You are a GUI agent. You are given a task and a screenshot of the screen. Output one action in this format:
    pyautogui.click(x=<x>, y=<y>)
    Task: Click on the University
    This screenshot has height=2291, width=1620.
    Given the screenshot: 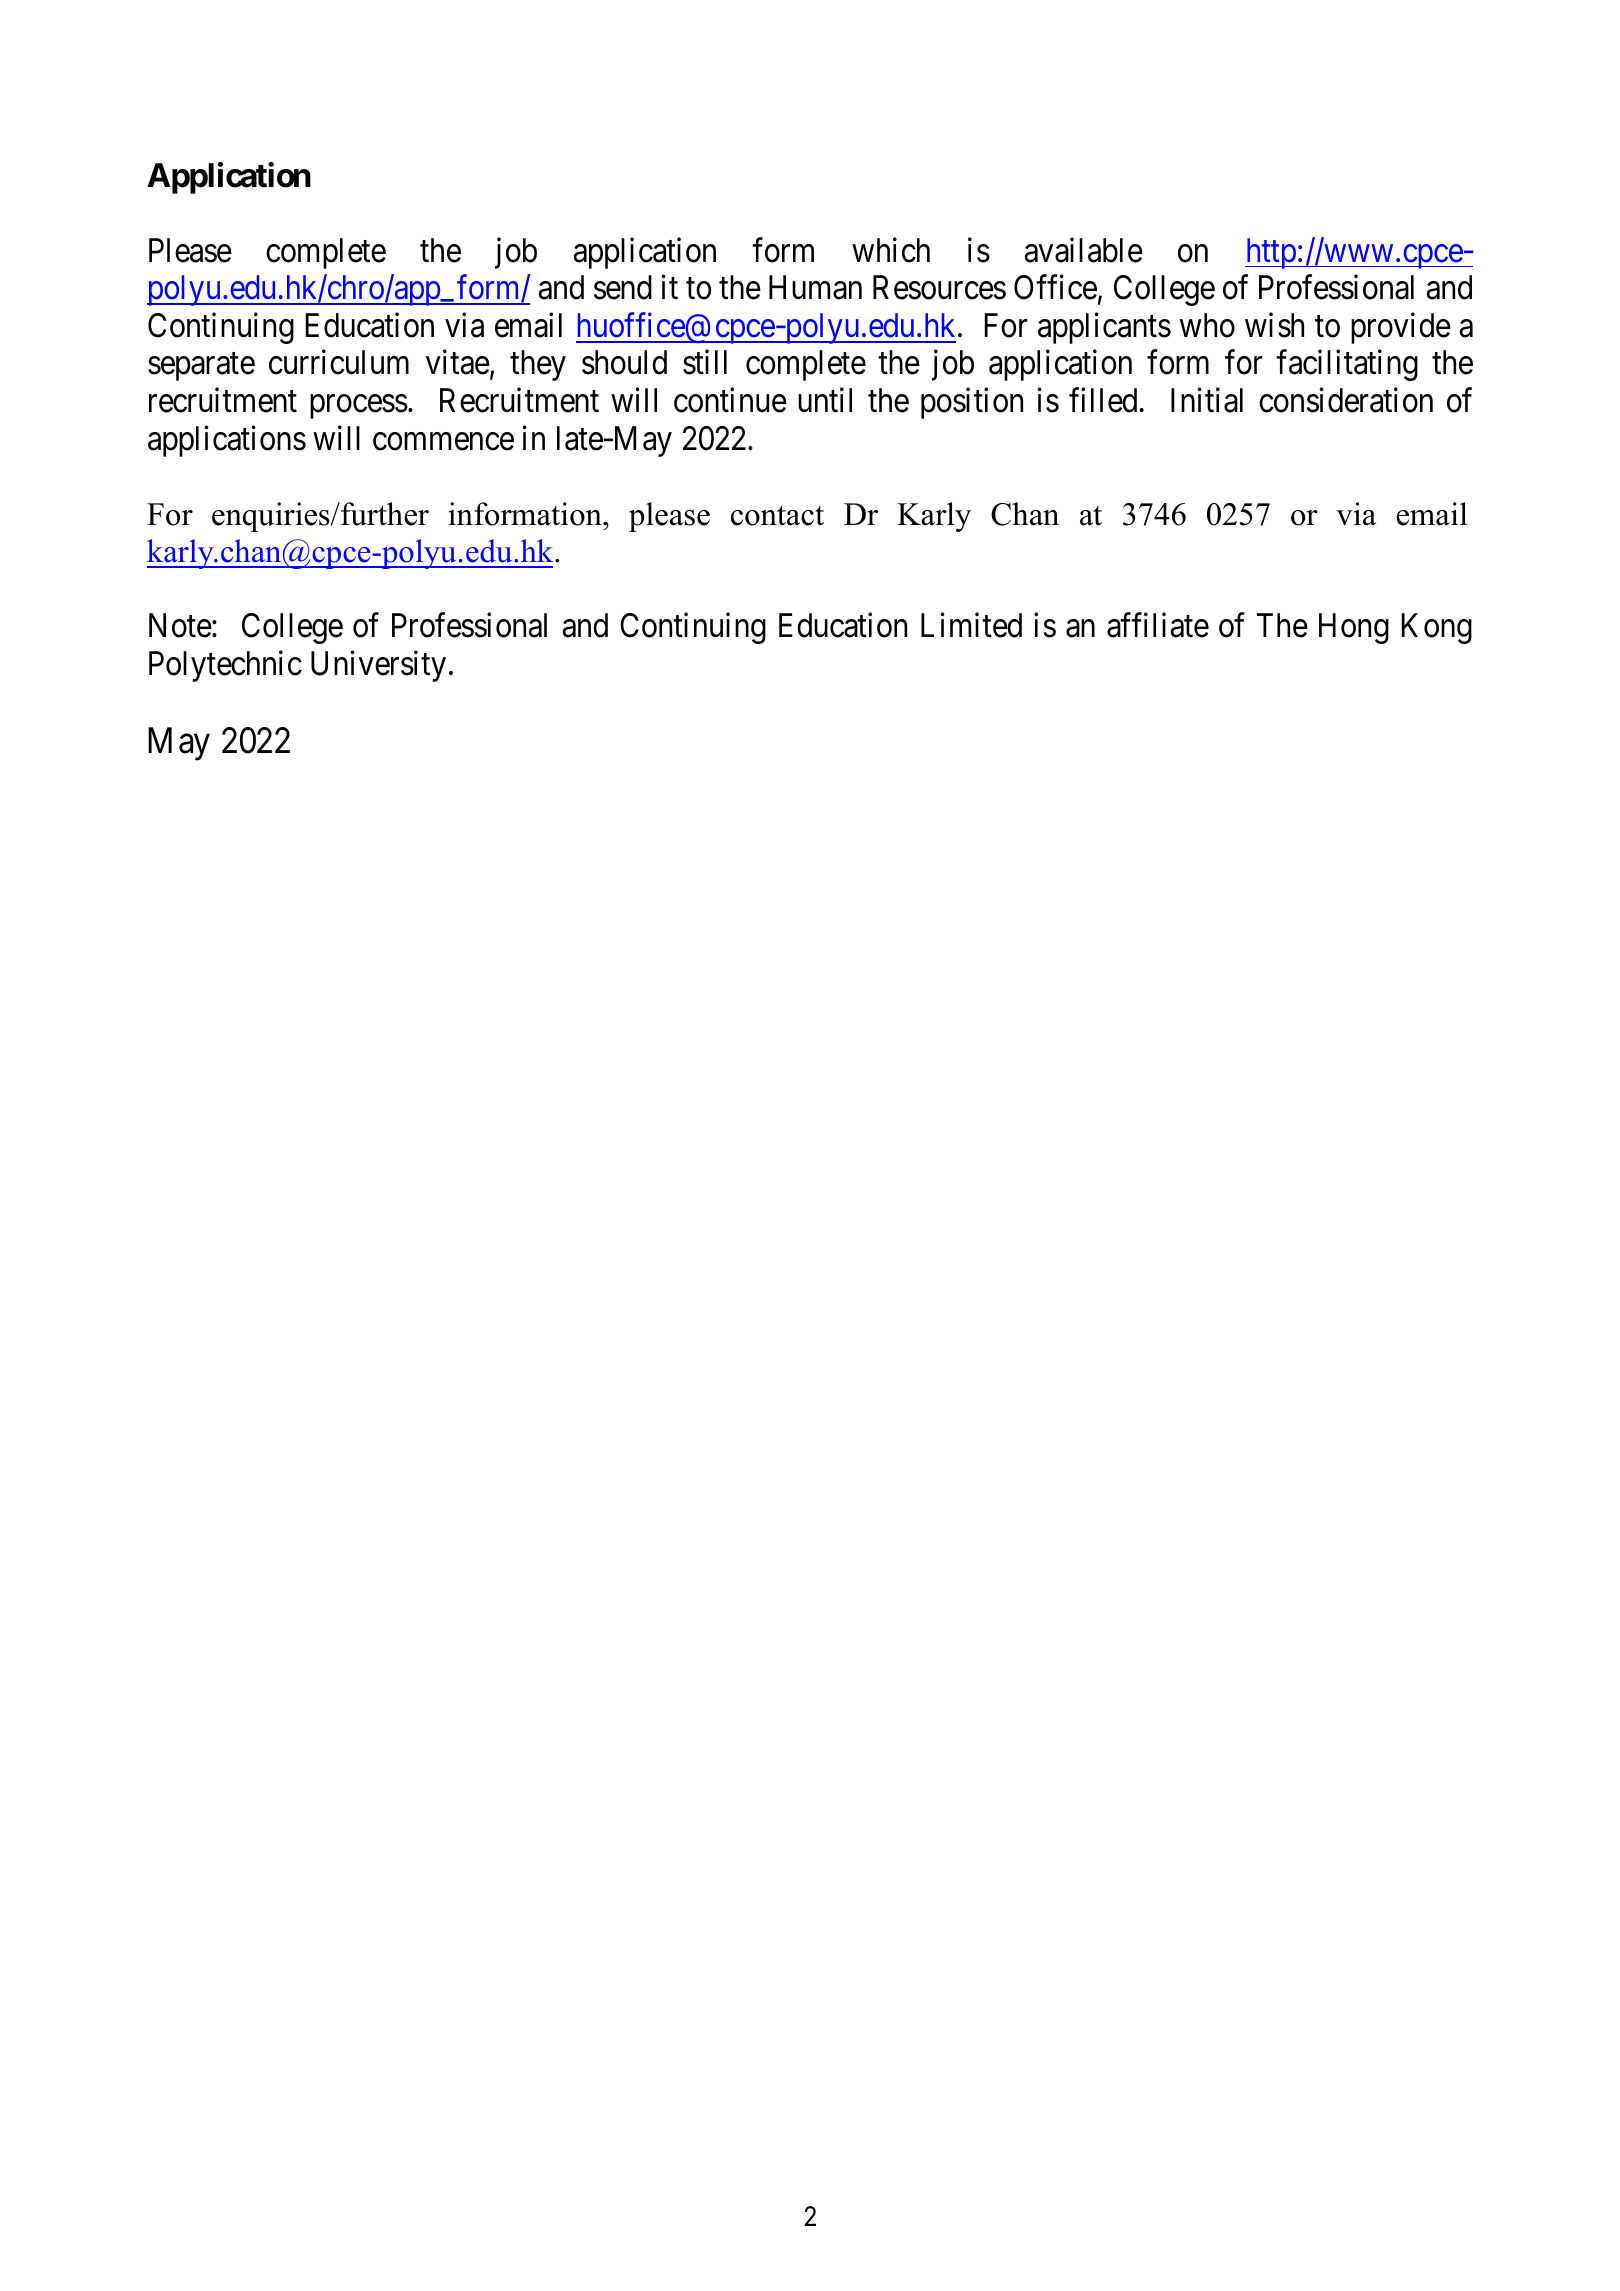 What is the action you would take?
    pyautogui.click(x=378, y=666)
